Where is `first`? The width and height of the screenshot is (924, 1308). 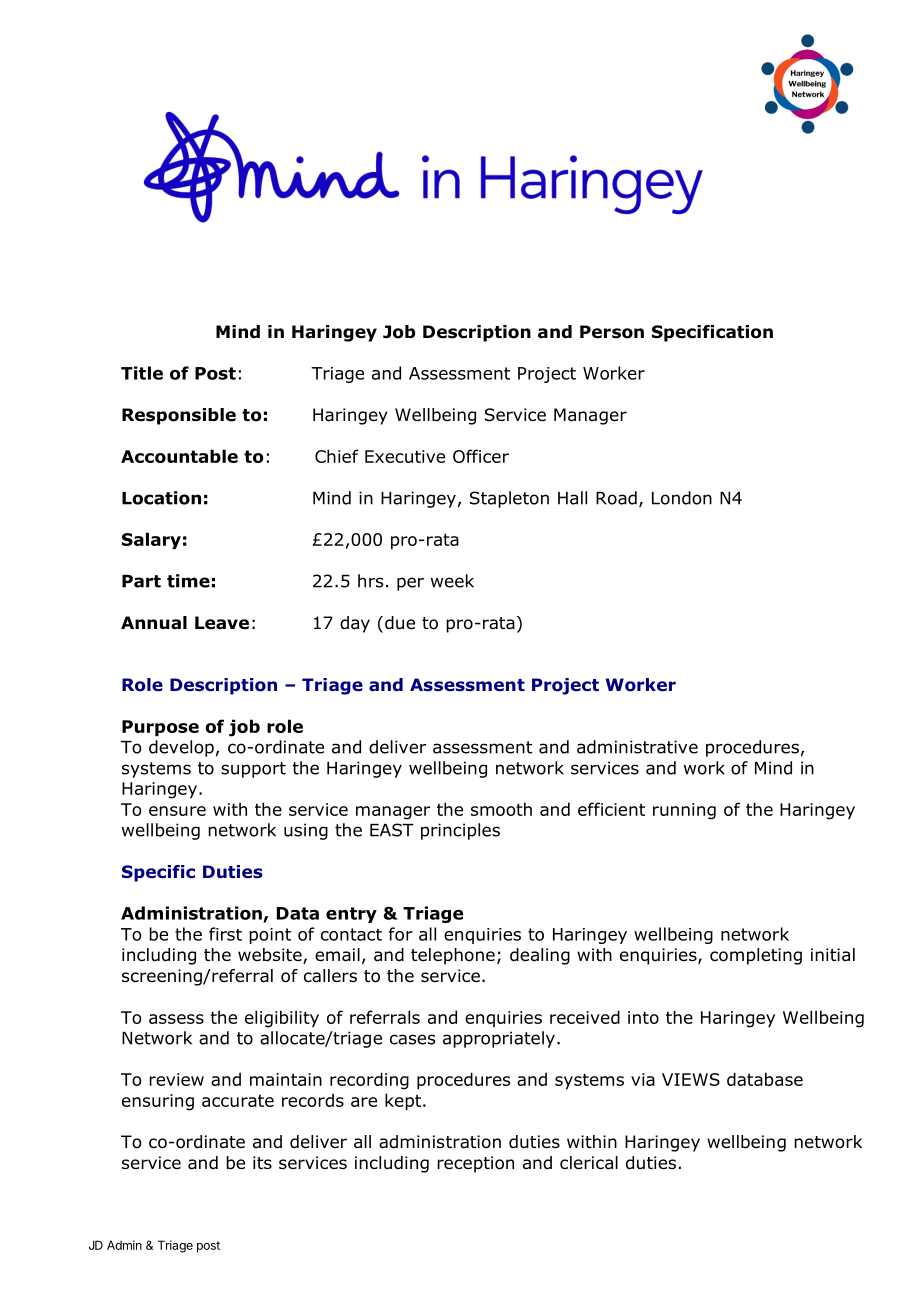 first is located at coordinates (225, 934).
